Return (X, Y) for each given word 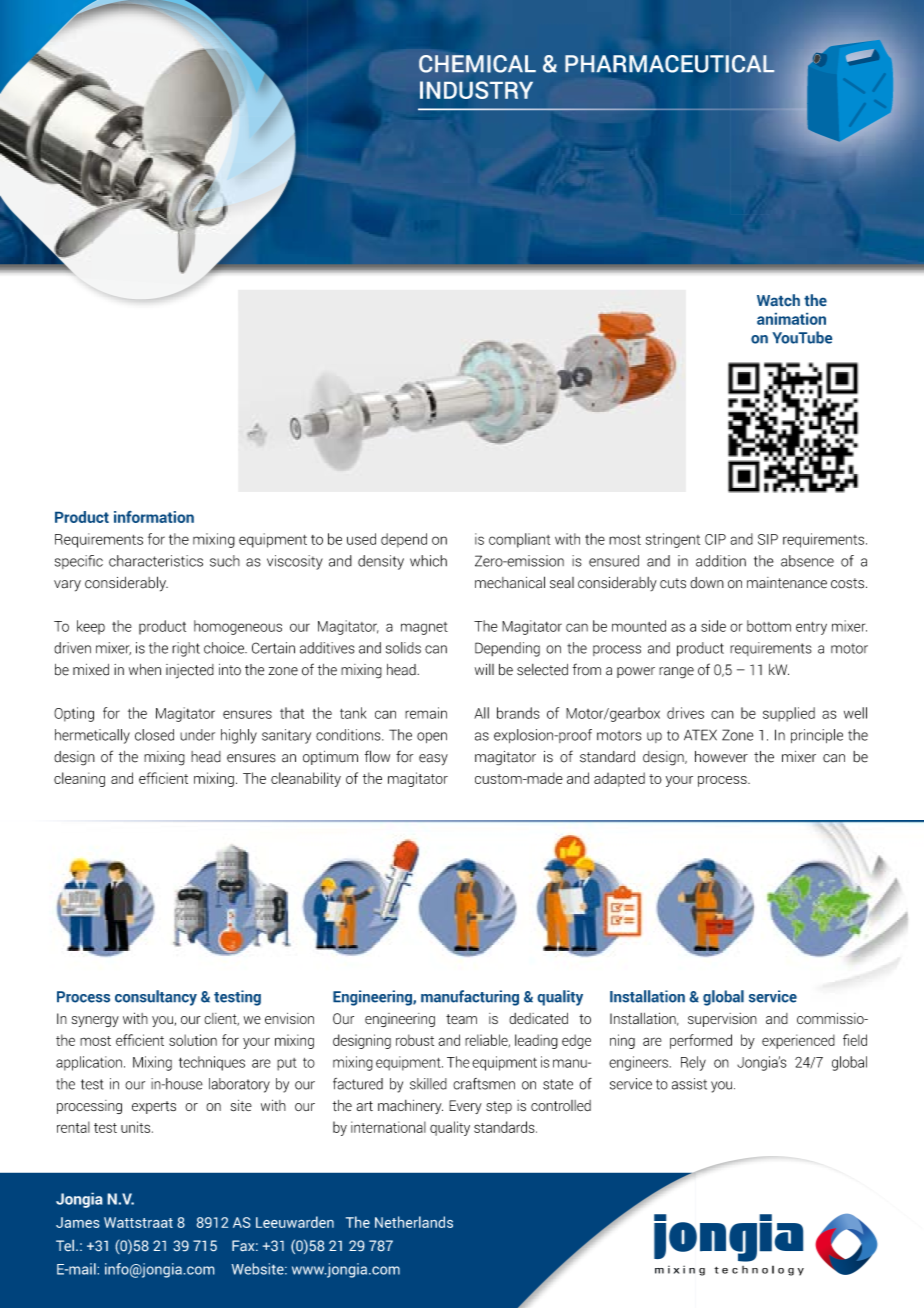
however (721, 757)
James (77, 1222)
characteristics (156, 561)
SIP (768, 539)
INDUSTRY (476, 90)
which (428, 561)
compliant (519, 540)
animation (791, 319)
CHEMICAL (477, 64)
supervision (722, 1020)
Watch (778, 300)
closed (154, 735)
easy (433, 760)
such (225, 561)
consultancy (156, 998)
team (461, 1019)
